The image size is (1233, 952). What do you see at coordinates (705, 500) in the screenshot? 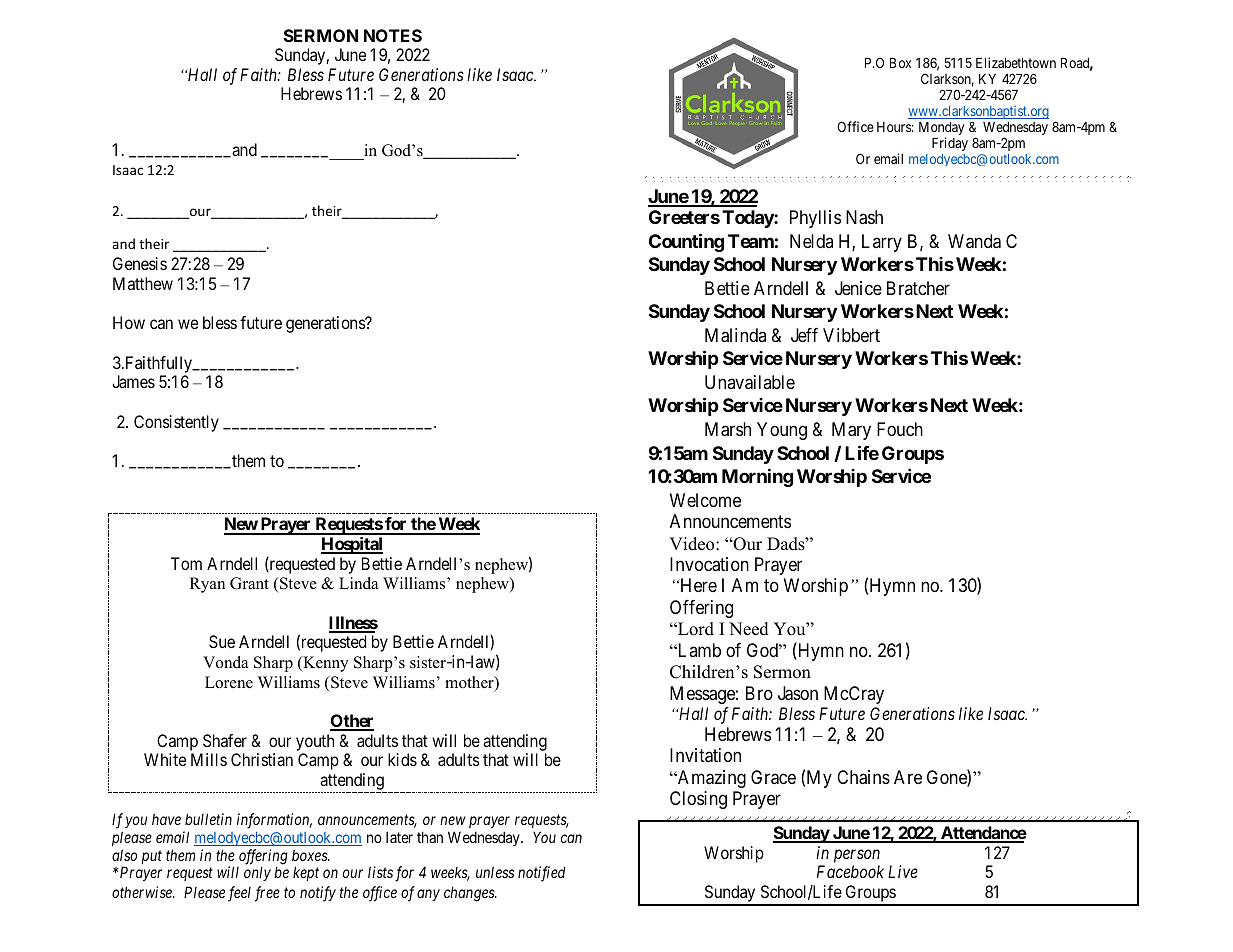
I see `Welcome` at bounding box center [705, 500].
